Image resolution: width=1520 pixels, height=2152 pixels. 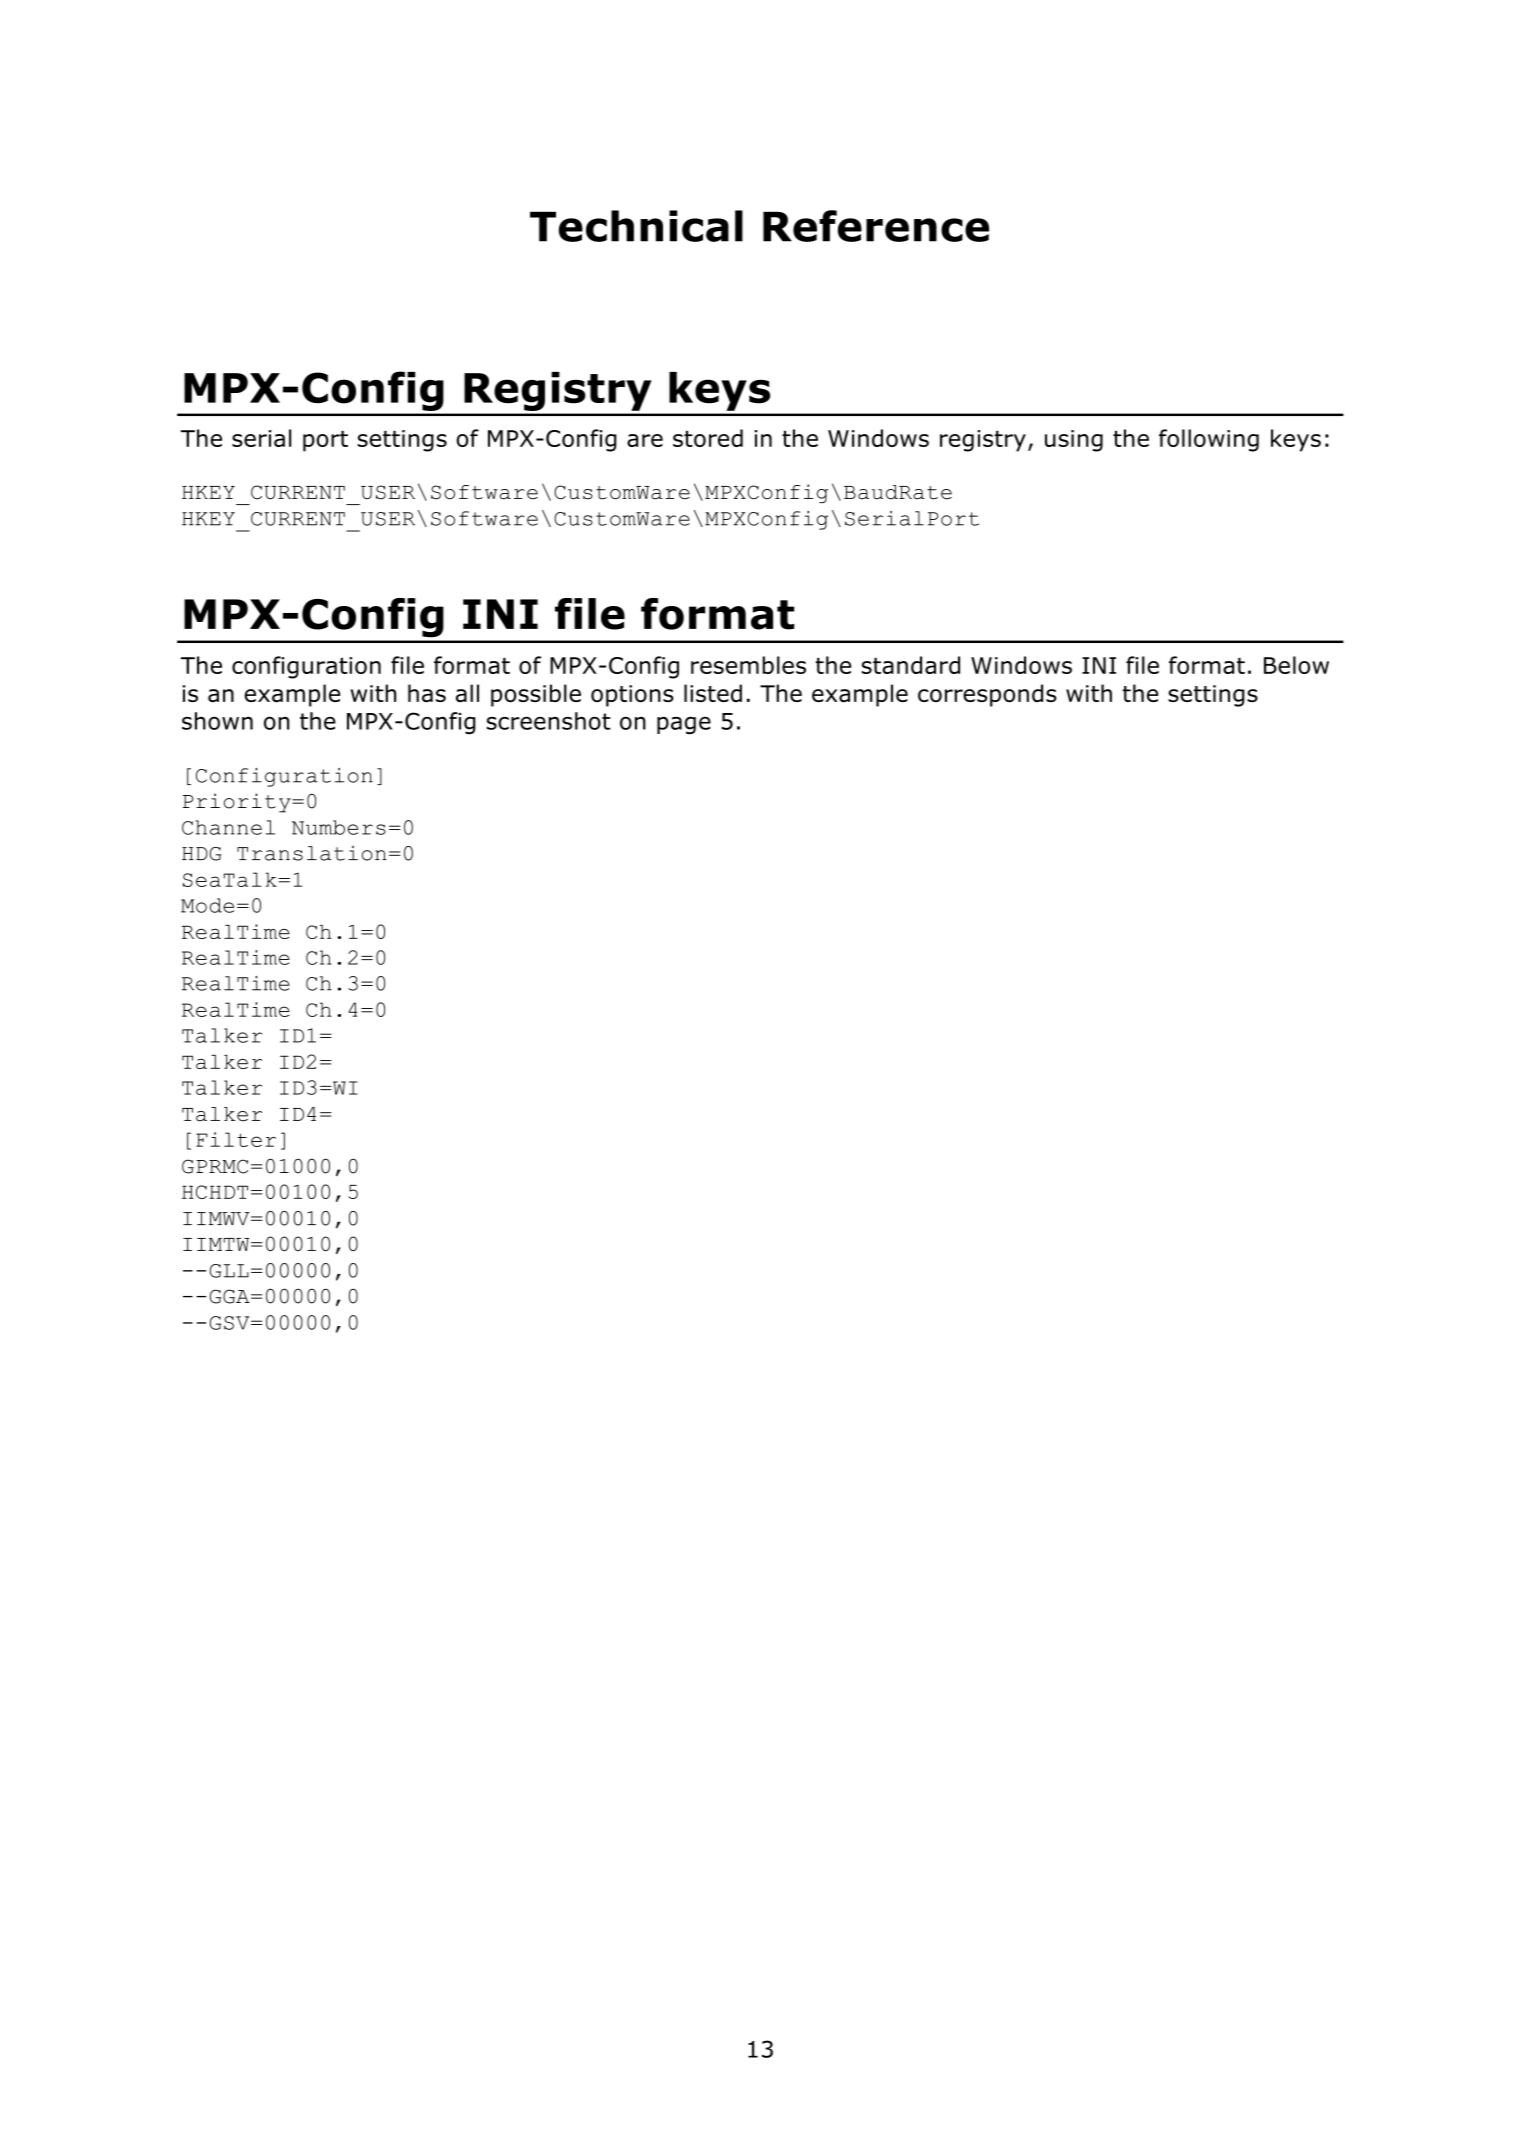 I want to click on Below, so click(x=1296, y=665).
